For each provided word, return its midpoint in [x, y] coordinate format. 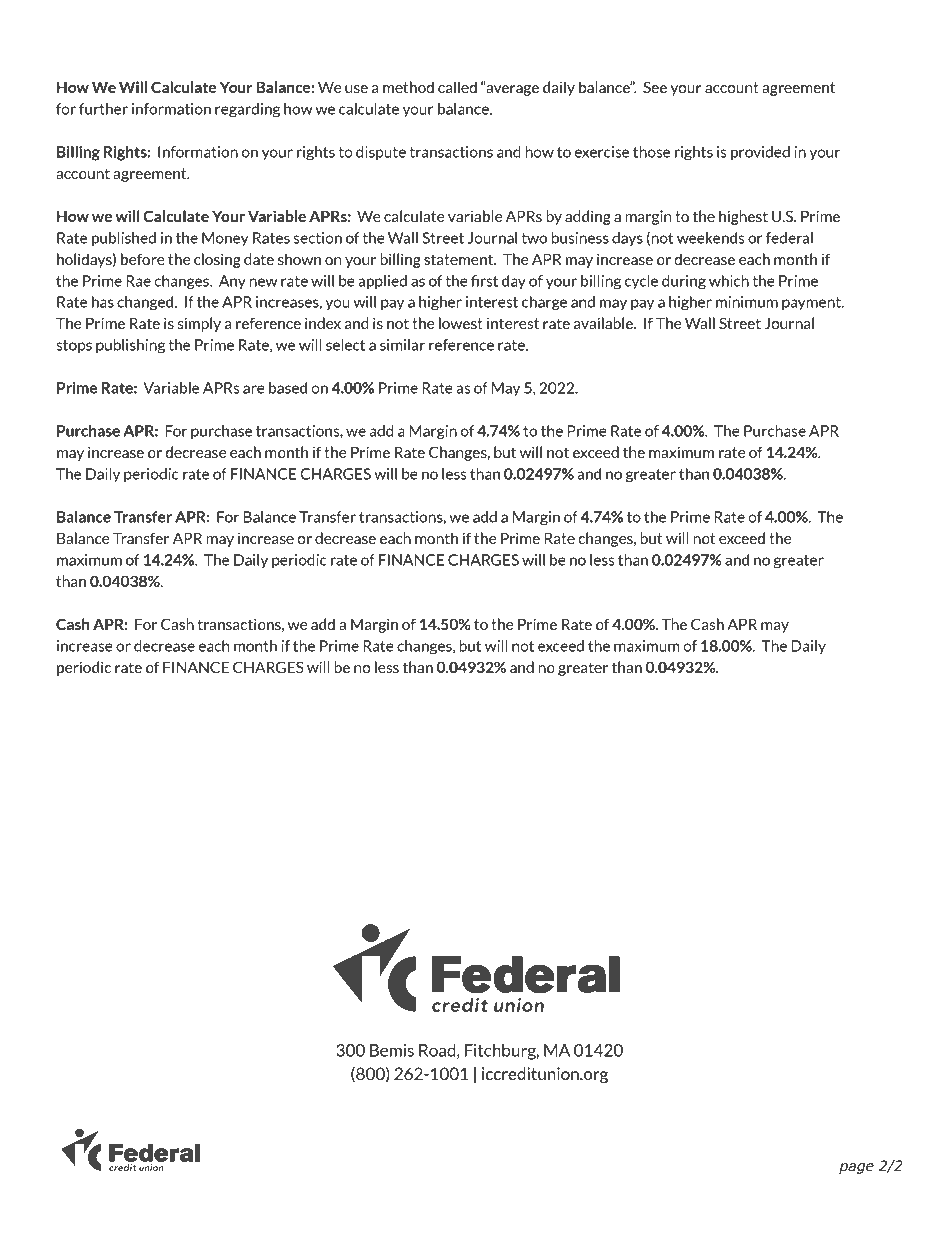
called [457, 87]
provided [760, 153]
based [288, 388]
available [604, 323]
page [856, 1168]
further [103, 109]
